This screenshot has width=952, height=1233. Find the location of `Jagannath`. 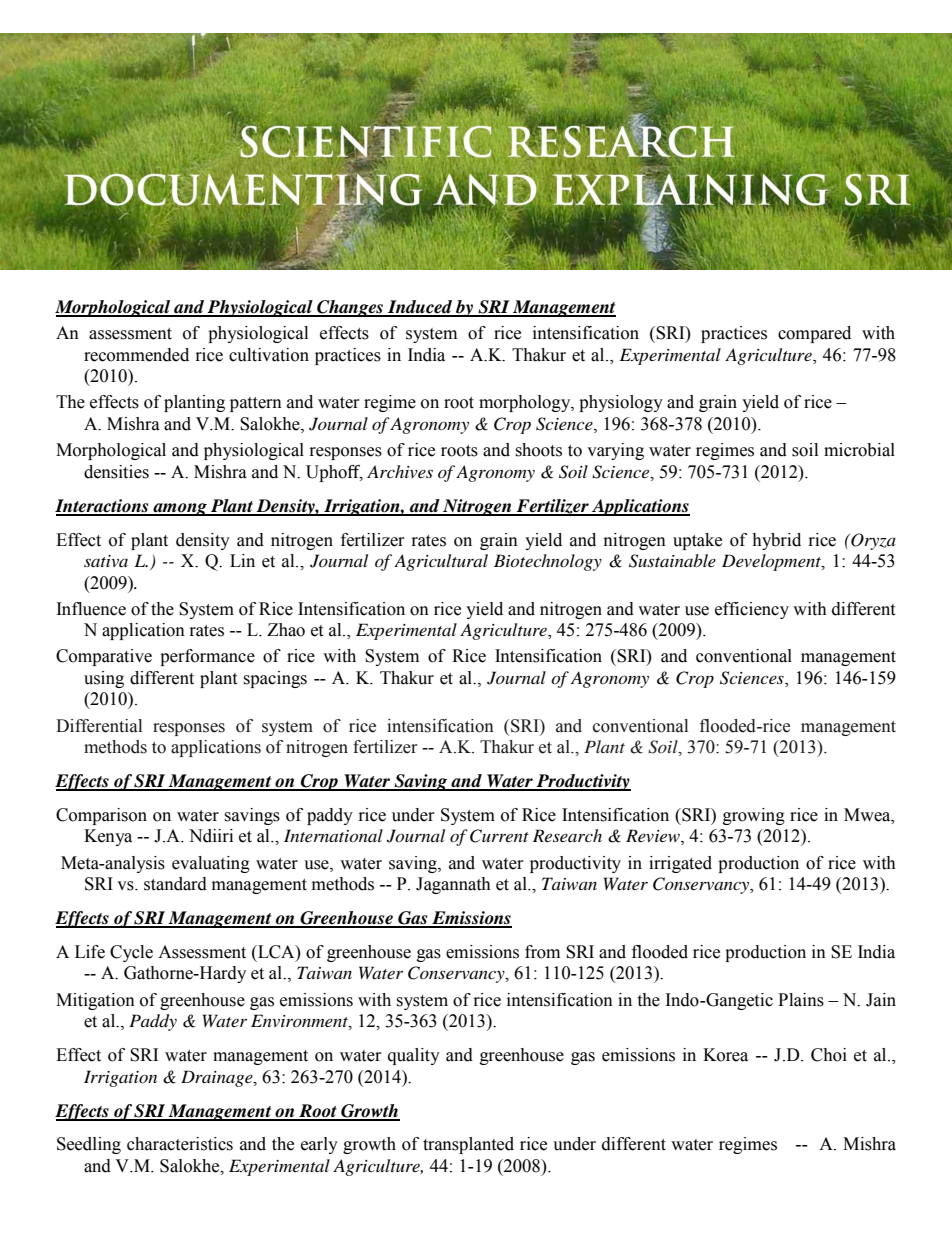

Jagannath is located at coordinates (453, 885).
